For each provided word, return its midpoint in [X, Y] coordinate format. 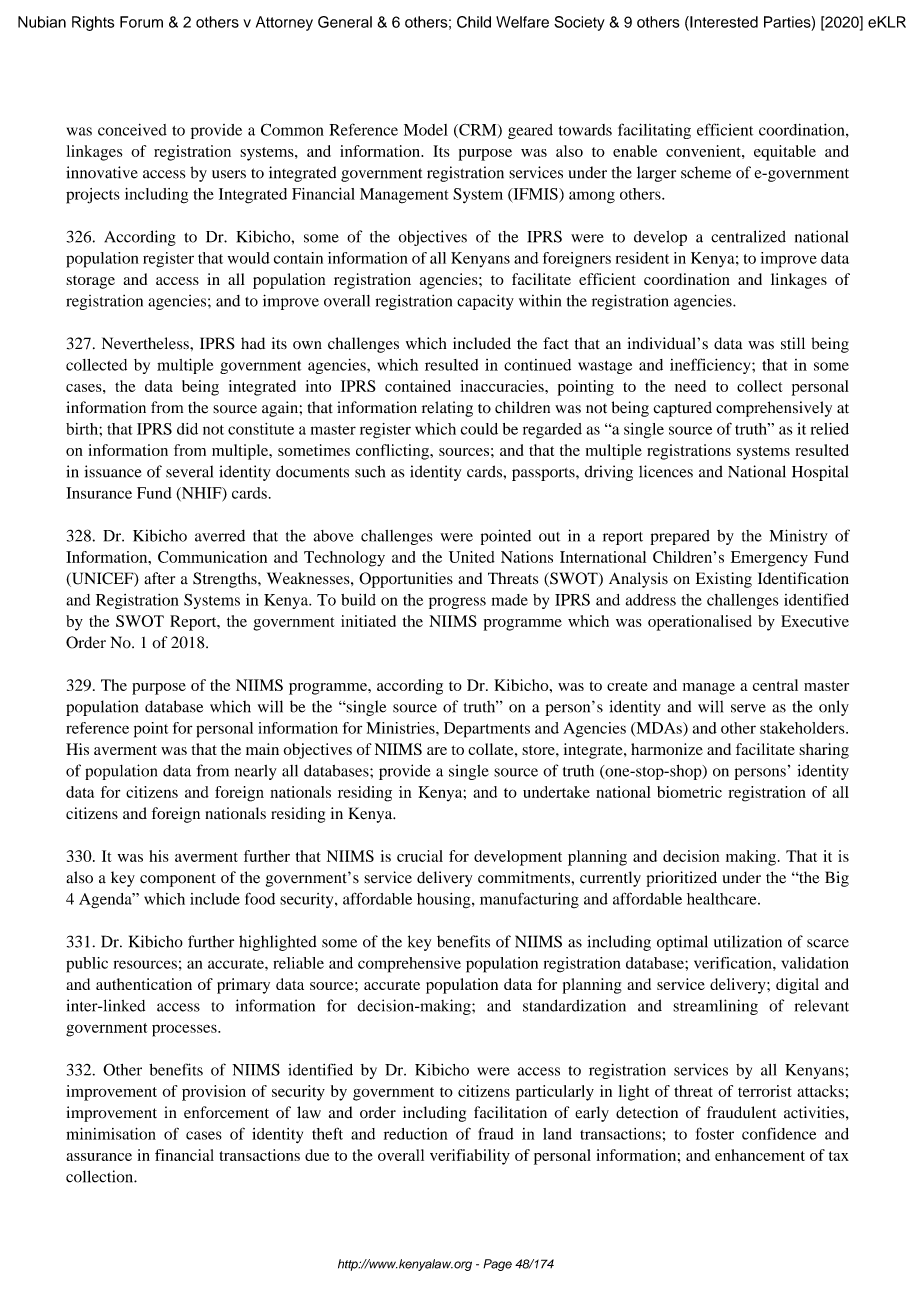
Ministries [401, 728]
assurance [99, 1157]
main [262, 749]
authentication [144, 984]
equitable [785, 153]
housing [445, 900]
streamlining [715, 1007]
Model [426, 130]
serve [748, 708]
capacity [485, 302]
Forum [141, 22]
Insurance [99, 493]
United [472, 557]
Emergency [769, 559]
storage [90, 282]
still [793, 343]
